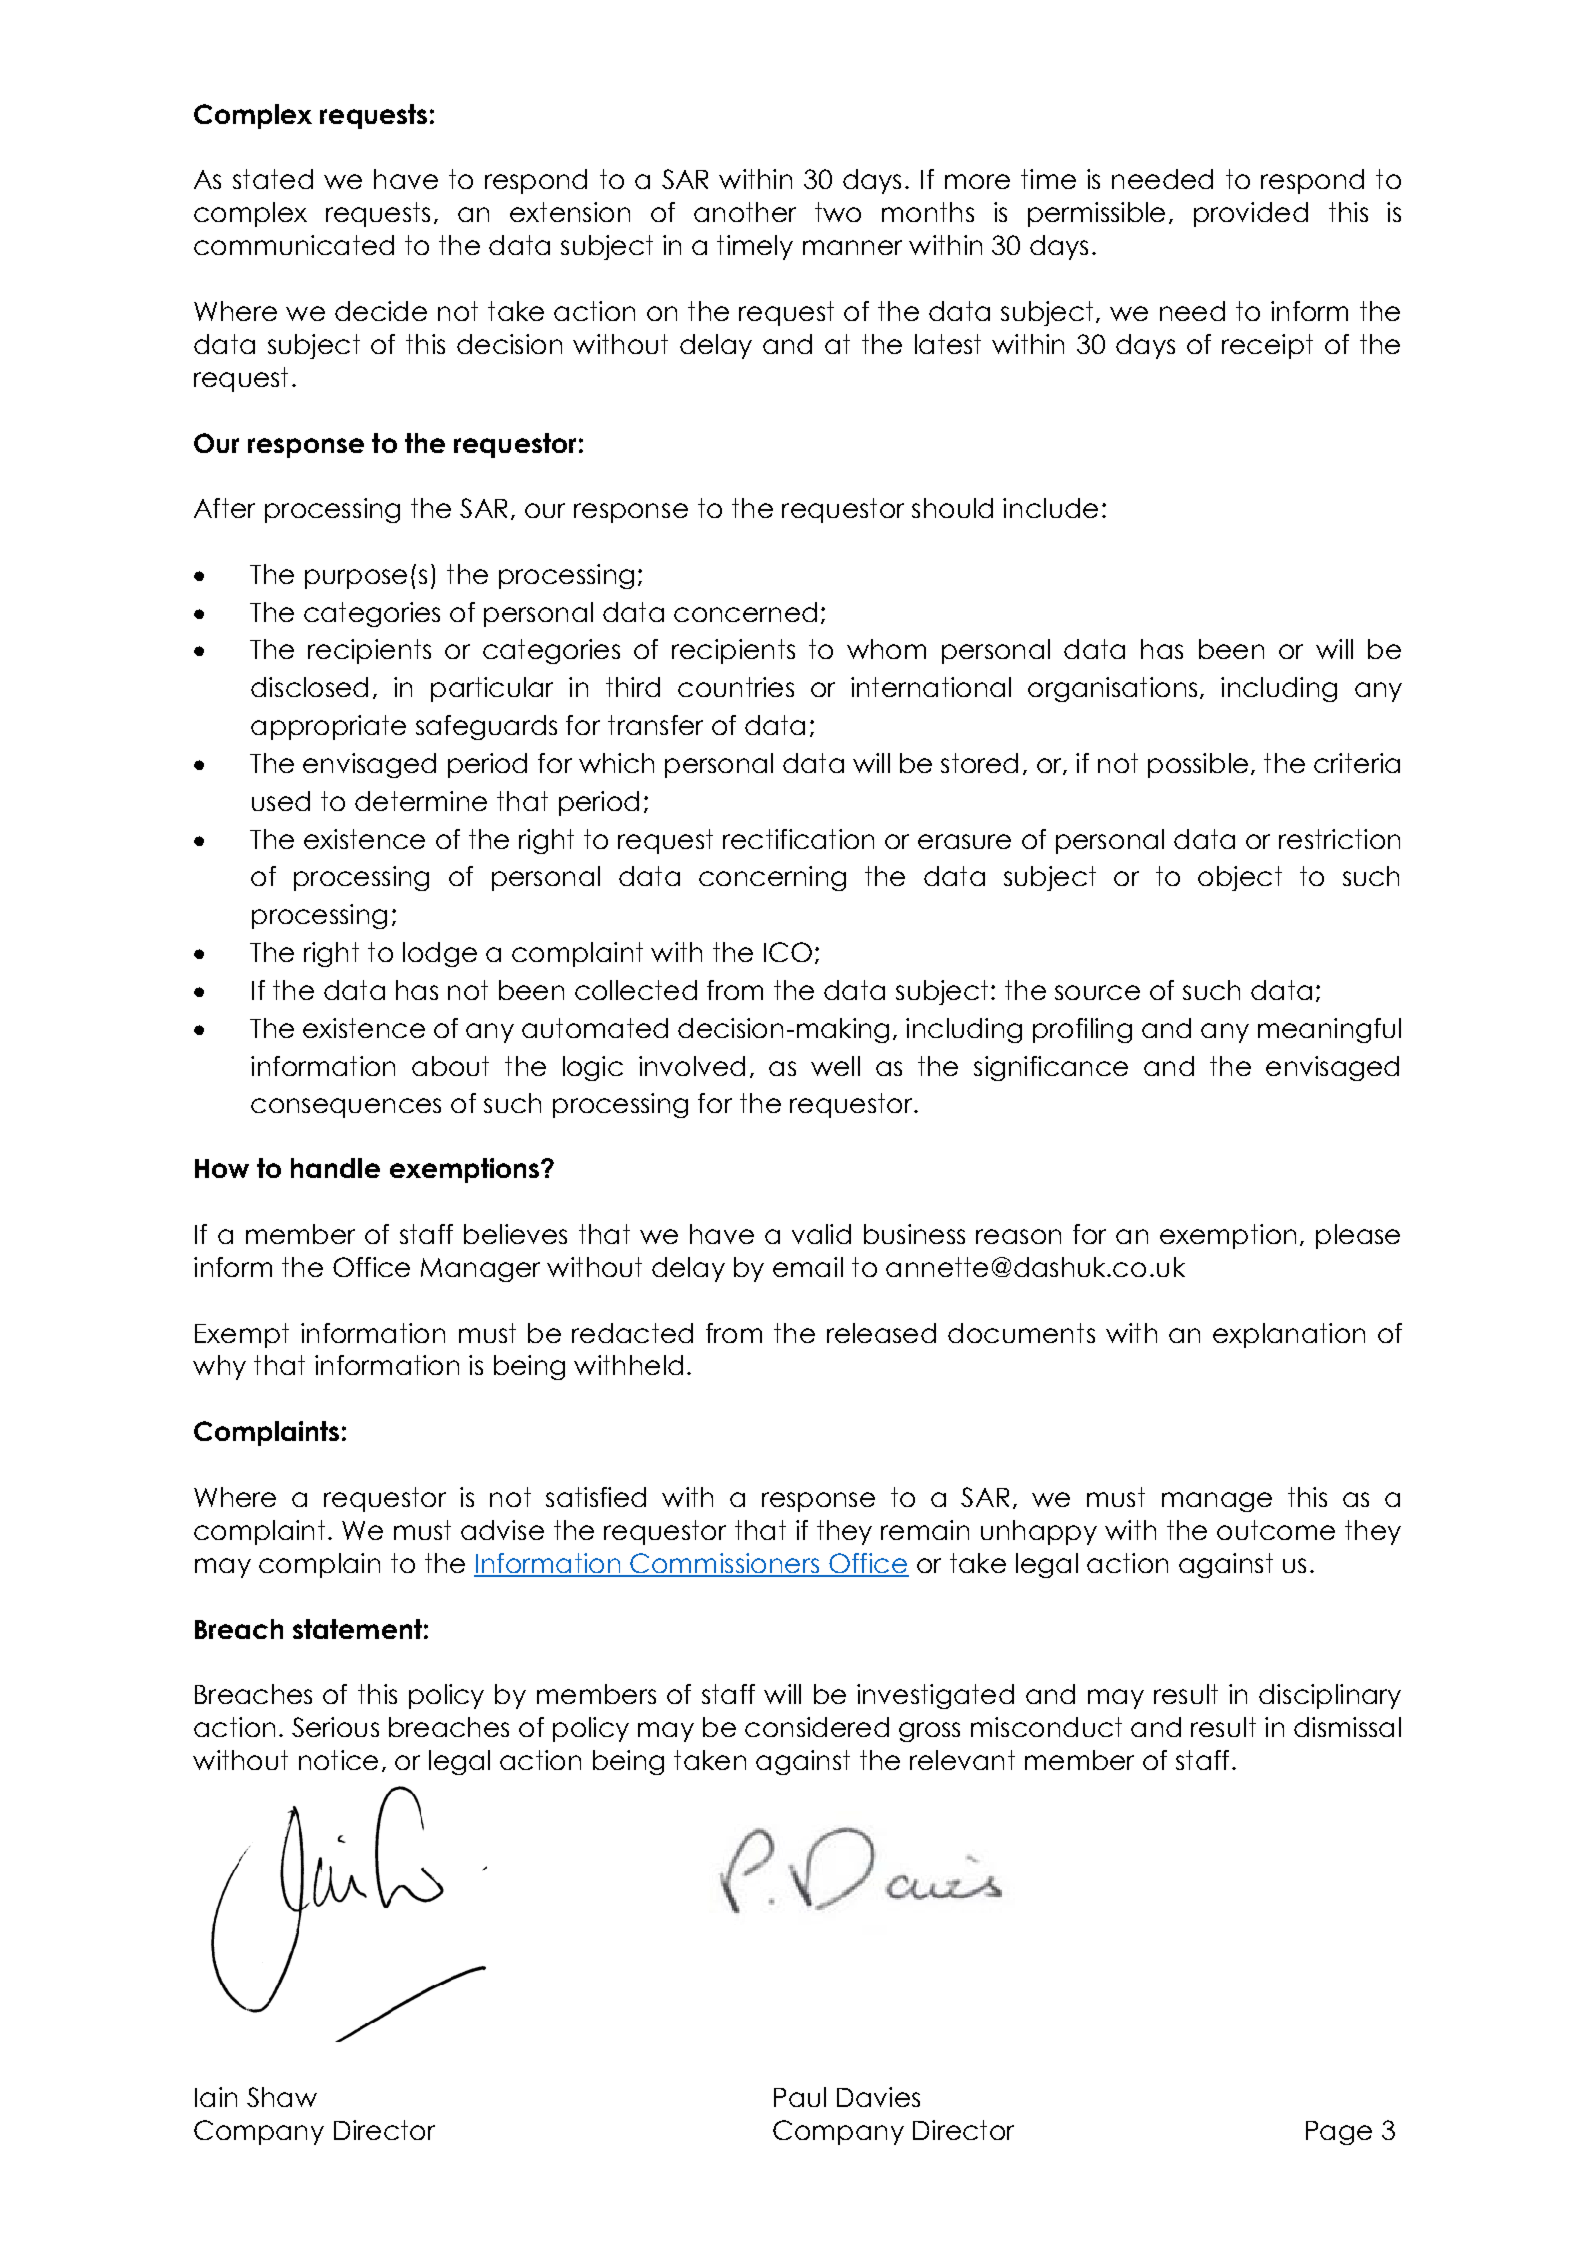  I want to click on determine, so click(421, 801).
